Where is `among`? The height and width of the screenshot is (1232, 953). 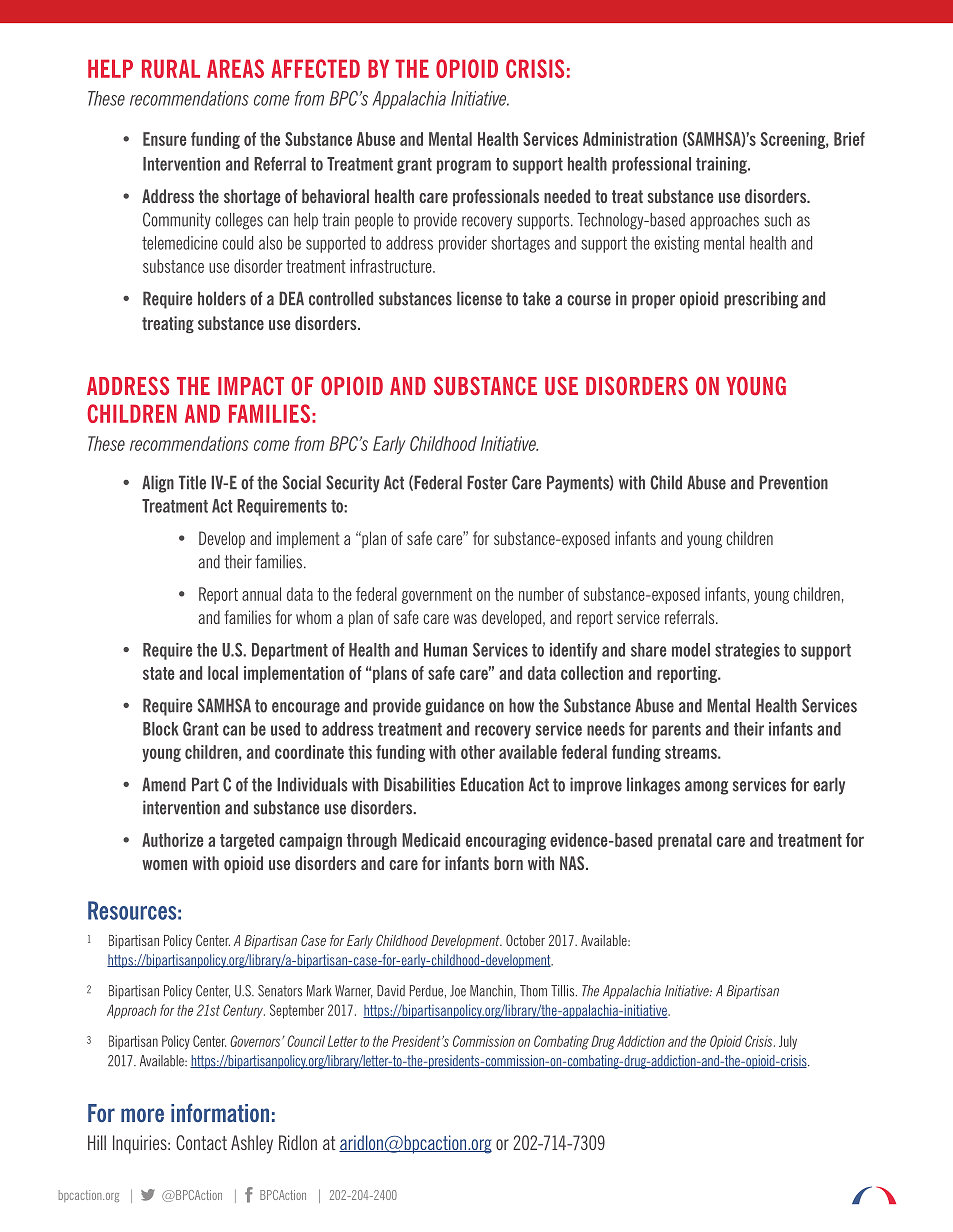 among is located at coordinates (706, 788).
